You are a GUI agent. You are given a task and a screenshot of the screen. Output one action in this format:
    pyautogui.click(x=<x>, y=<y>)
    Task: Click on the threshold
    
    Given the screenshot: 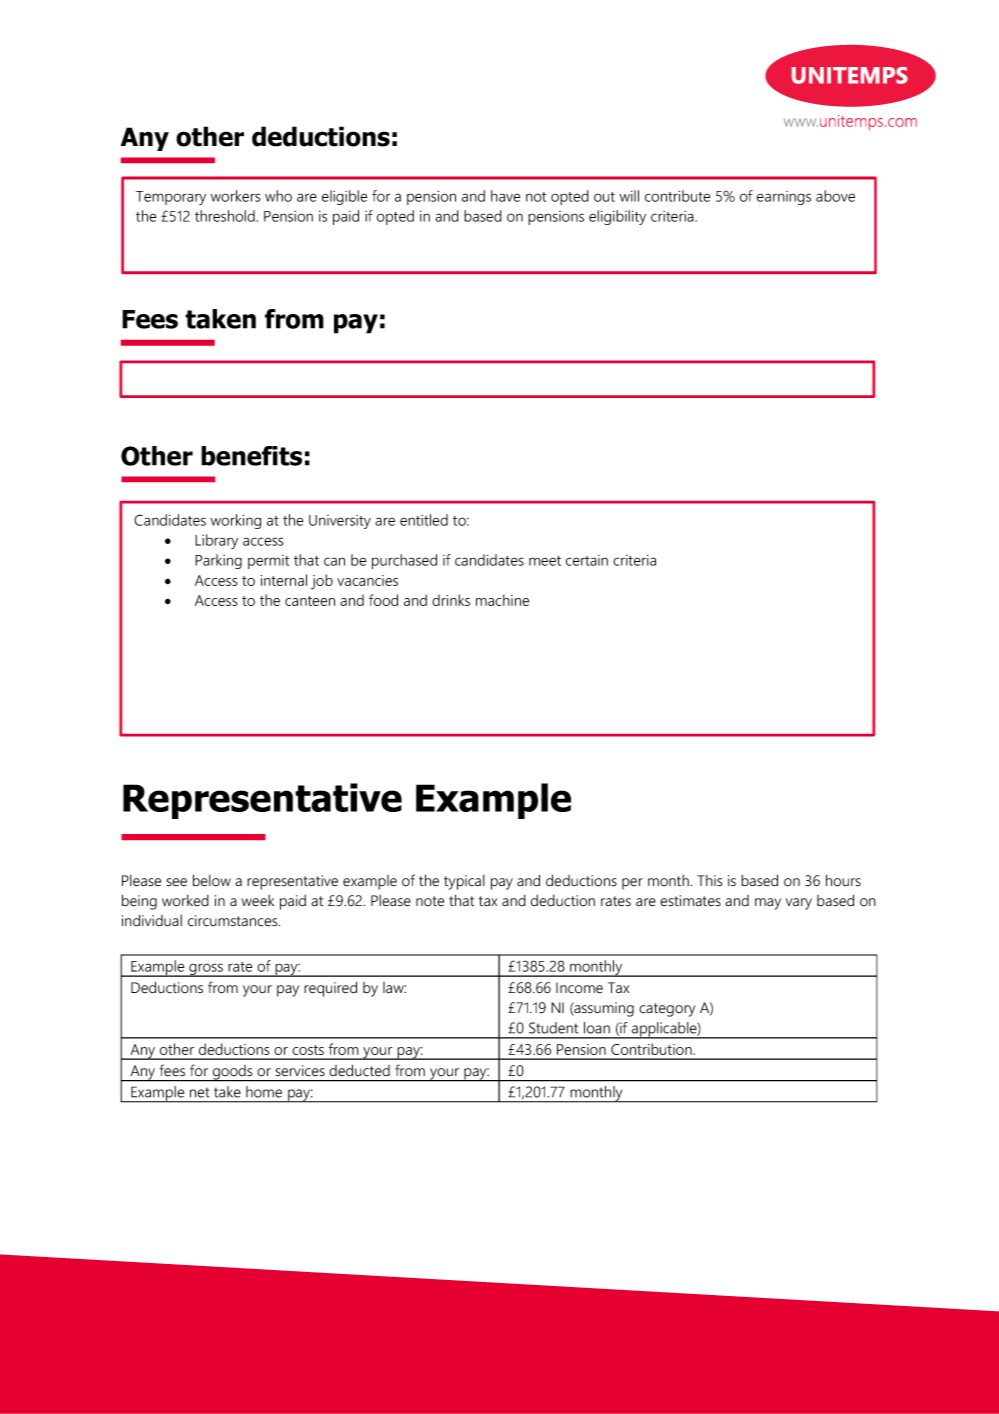 What is the action you would take?
    pyautogui.click(x=225, y=216)
